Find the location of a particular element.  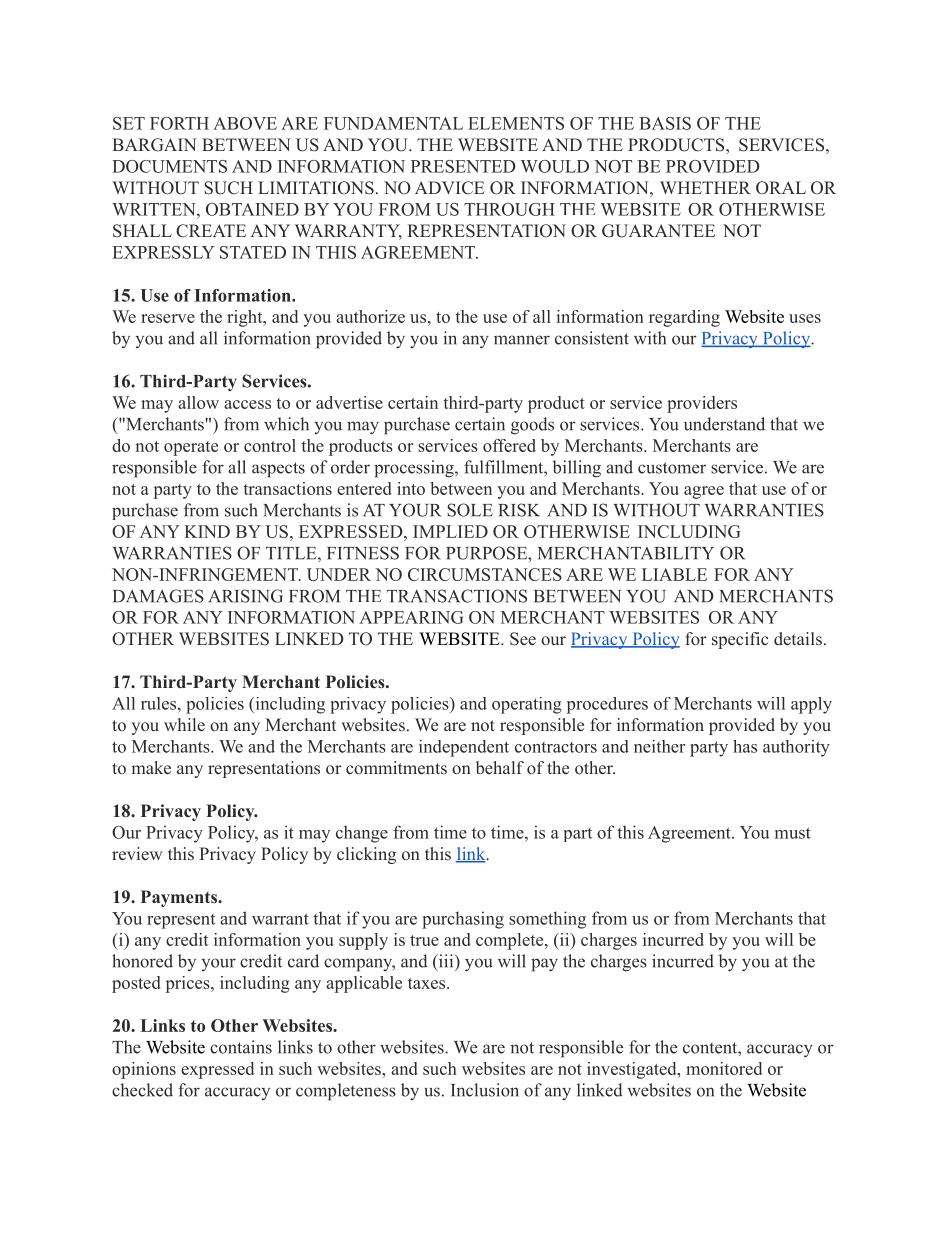

operate is located at coordinates (191, 448).
